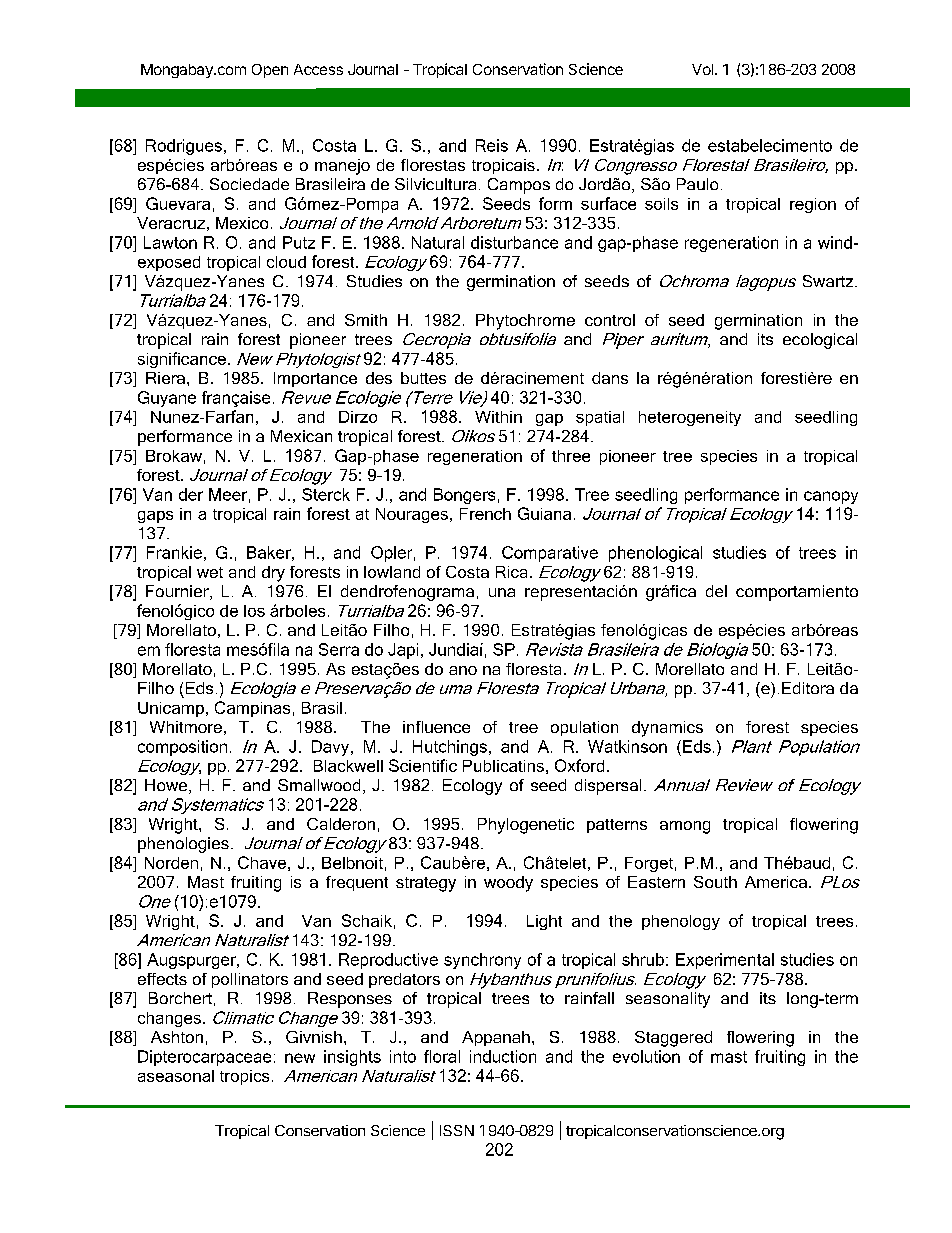 The height and width of the screenshot is (1233, 952). Describe the element at coordinates (492, 145) in the screenshot. I see `Reis` at that location.
